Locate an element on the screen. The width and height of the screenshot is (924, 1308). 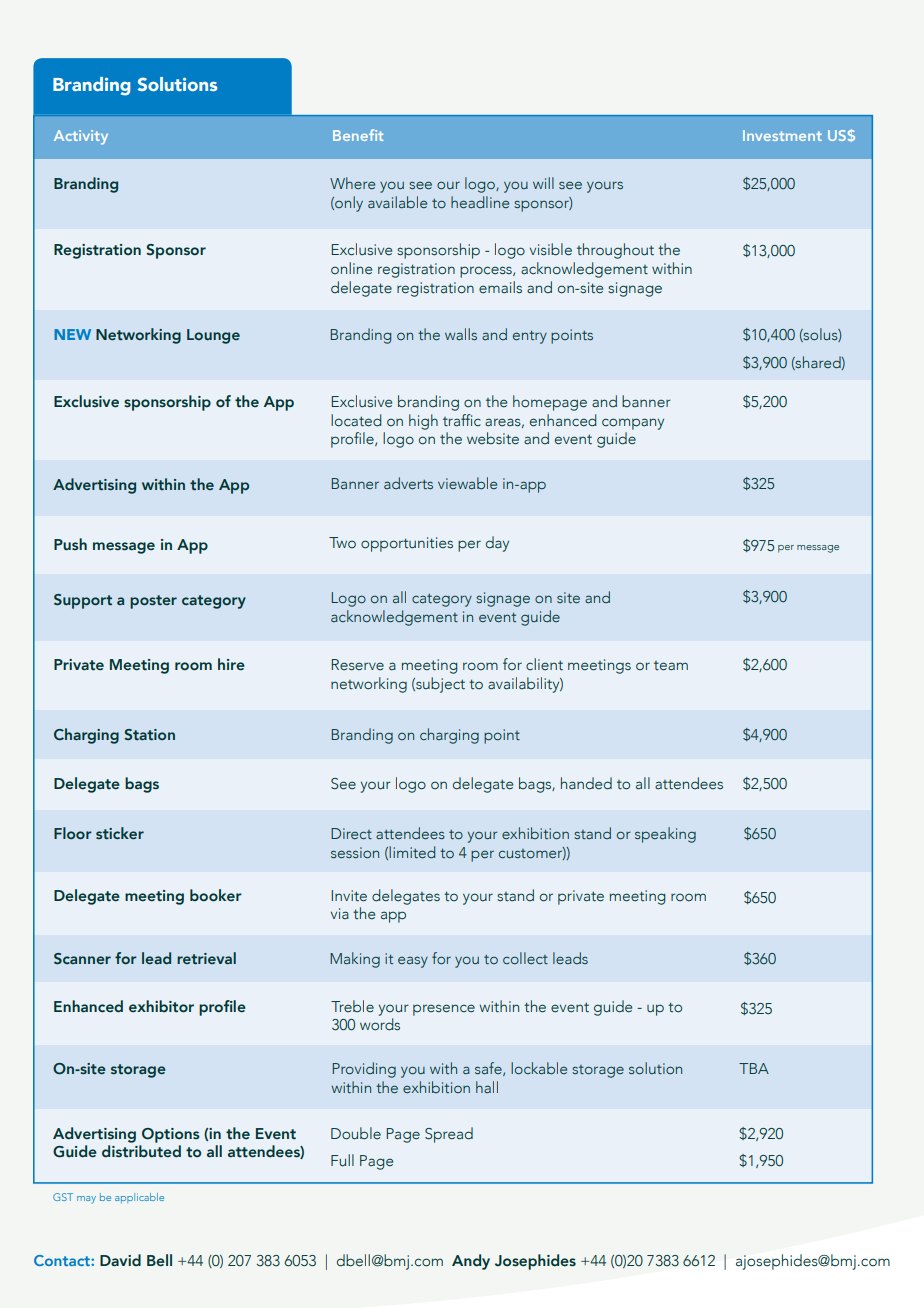
Investment is located at coordinates (782, 135).
